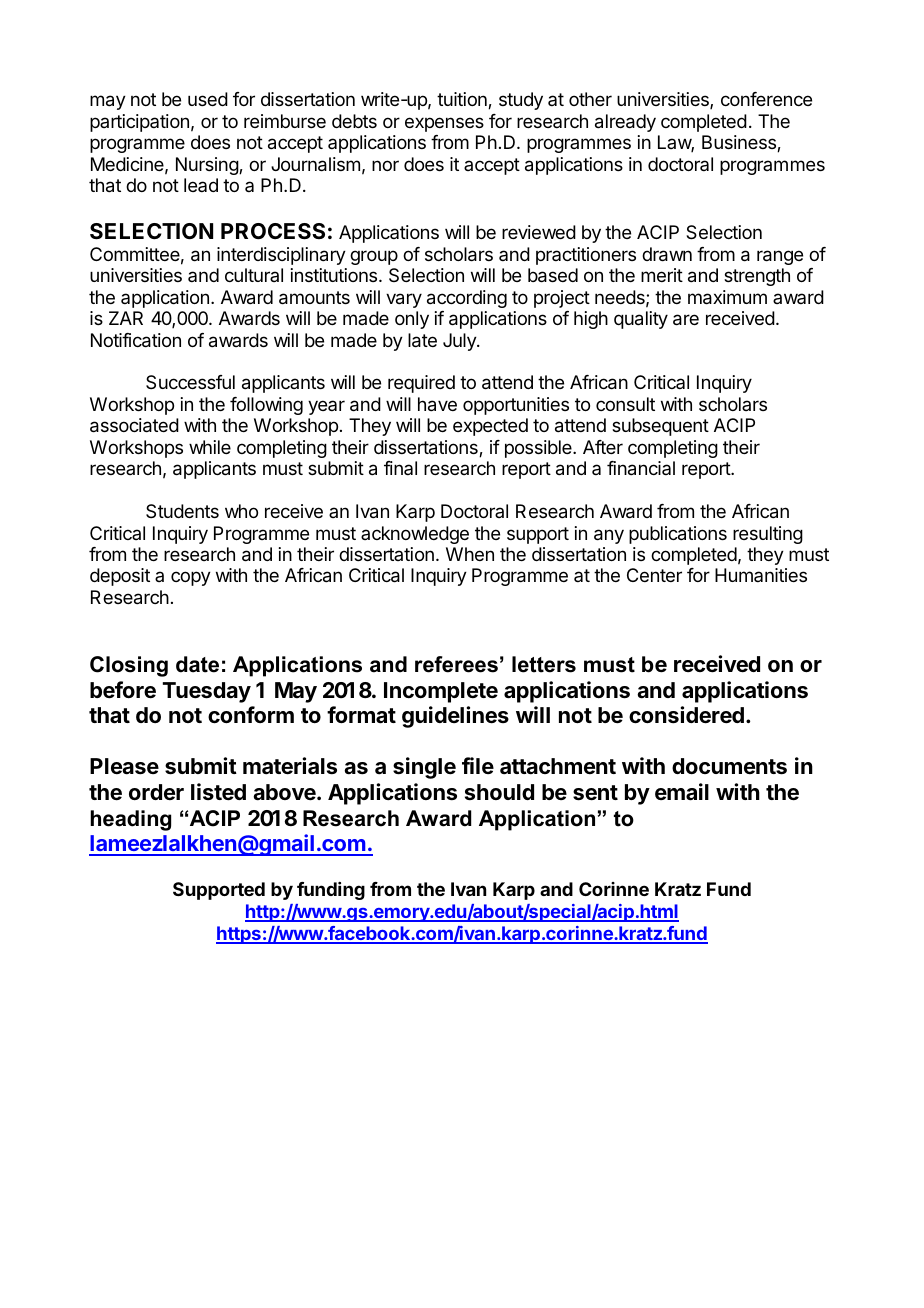 Image resolution: width=924 pixels, height=1308 pixels. I want to click on should, so click(499, 792).
